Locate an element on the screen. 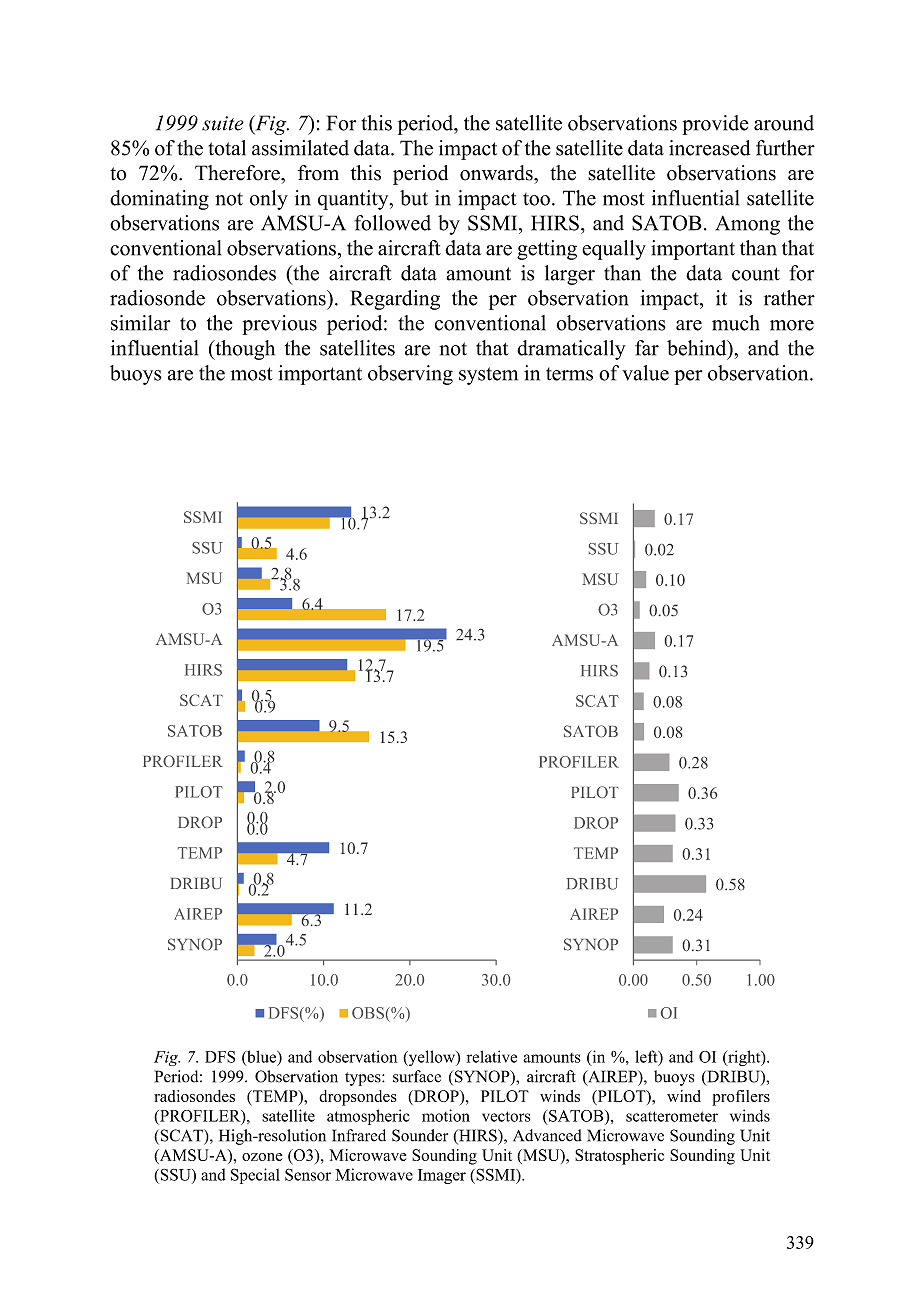 This screenshot has height=1308, width=924. though is located at coordinates (244, 350).
